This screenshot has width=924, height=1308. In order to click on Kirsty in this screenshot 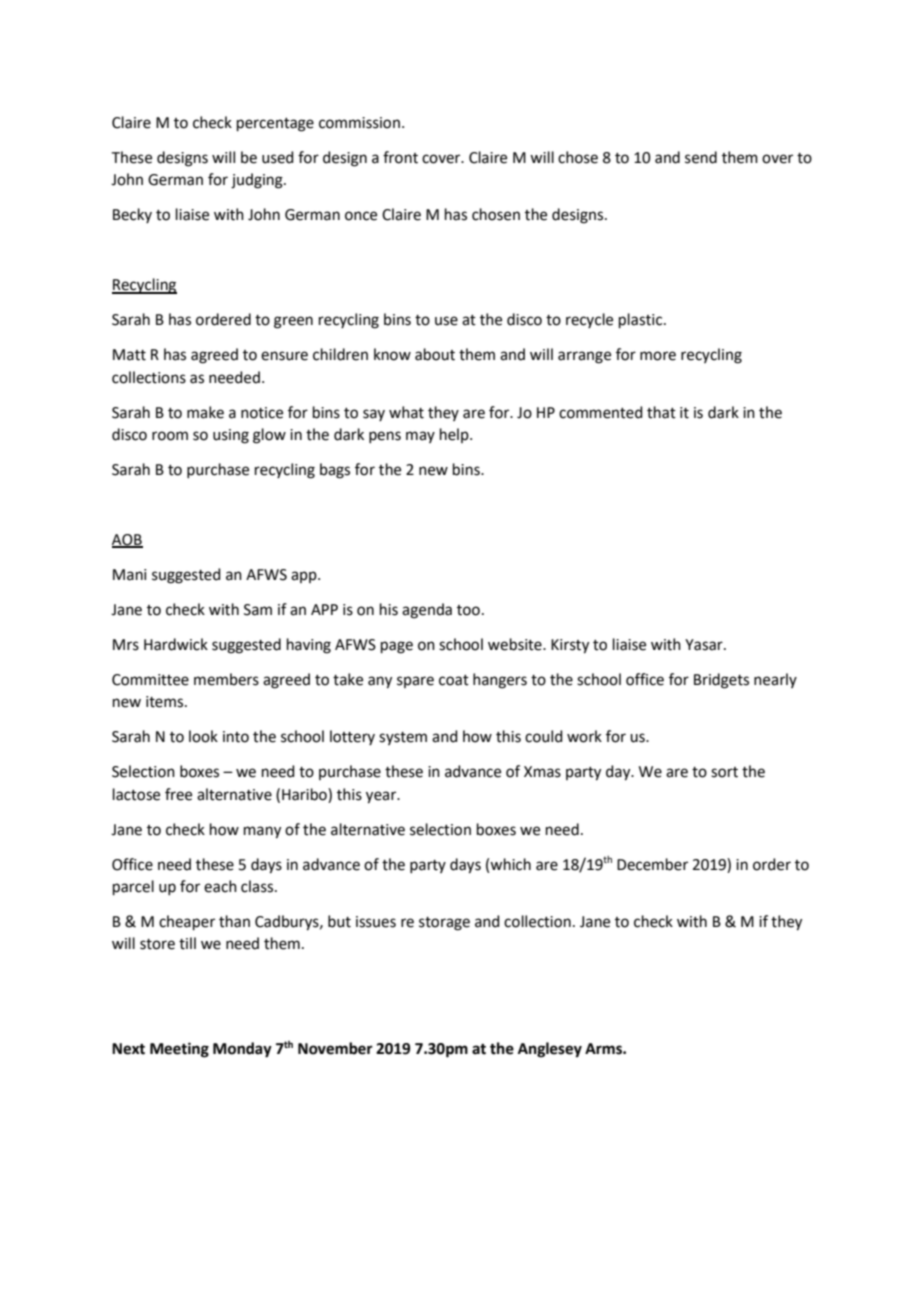, I will do `click(570, 646)`.
